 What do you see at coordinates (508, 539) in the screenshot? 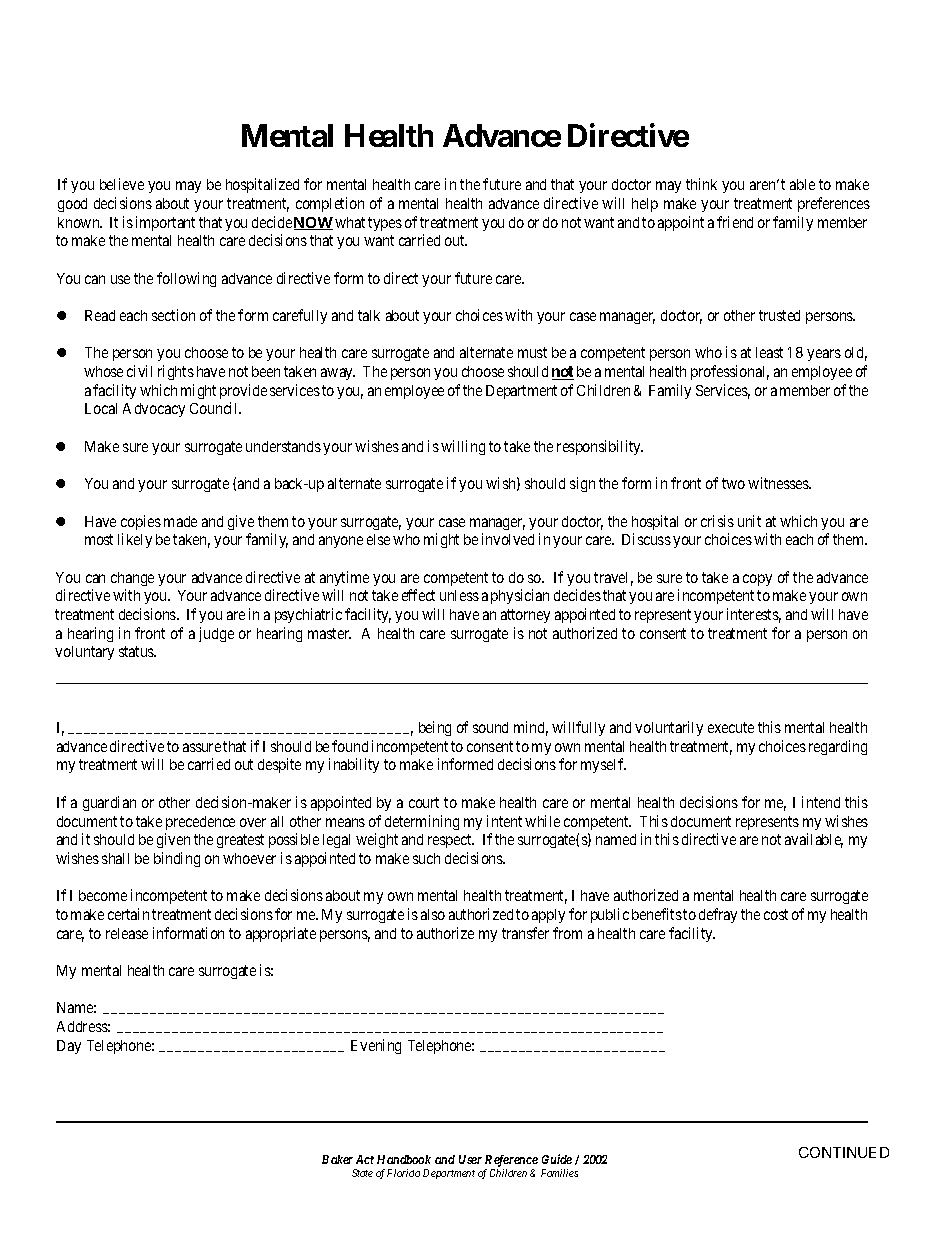
I see `involved` at bounding box center [508, 539].
